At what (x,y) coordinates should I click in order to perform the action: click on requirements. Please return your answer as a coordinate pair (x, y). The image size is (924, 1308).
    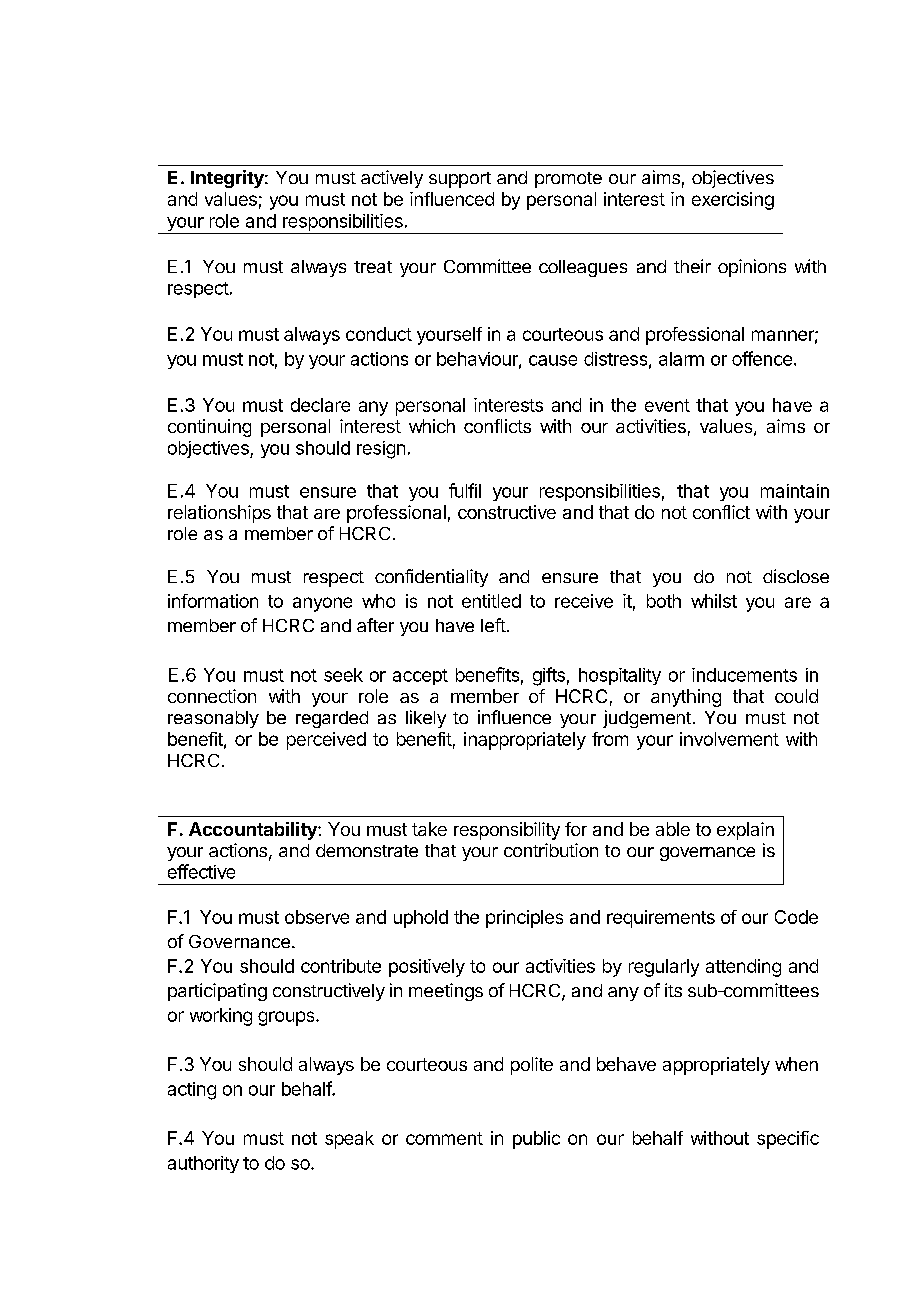
    Looking at the image, I should click on (661, 919).
